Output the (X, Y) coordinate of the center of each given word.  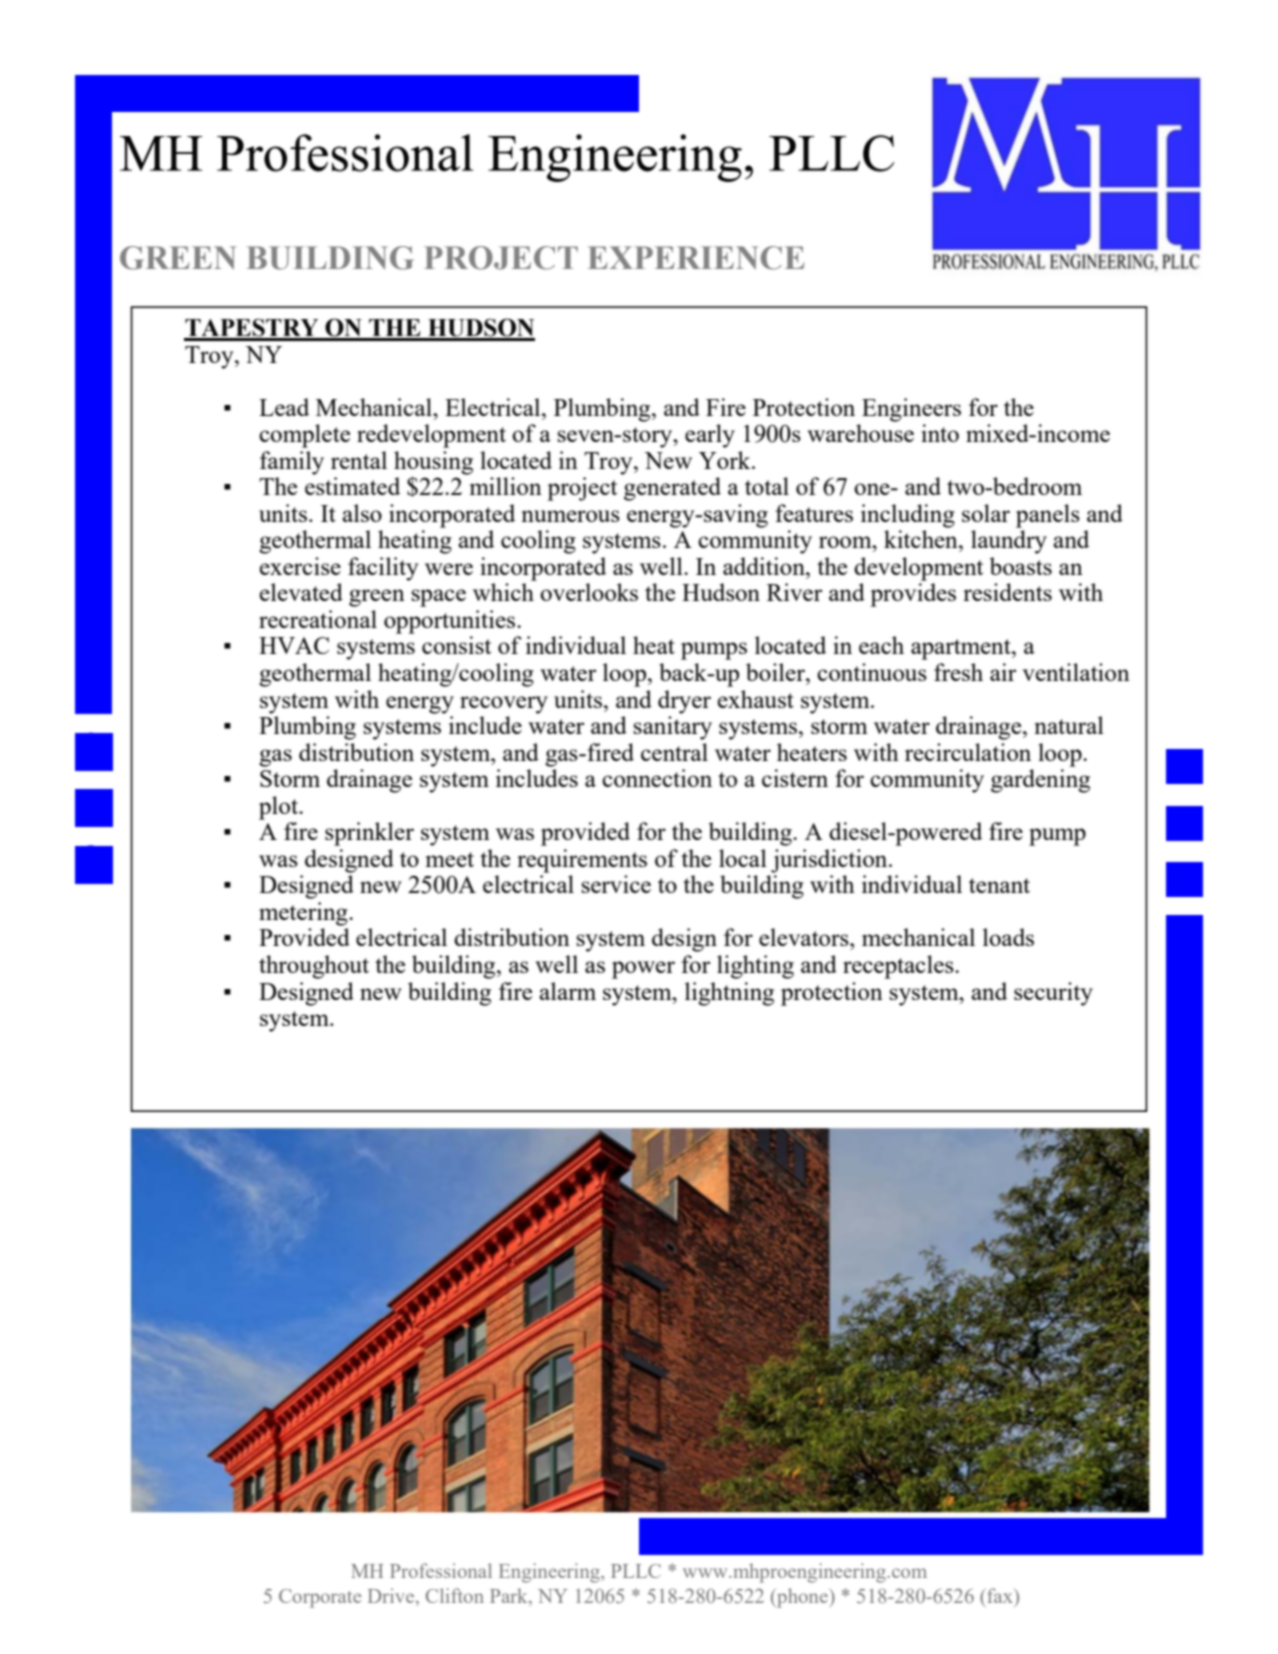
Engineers (911, 410)
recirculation (968, 752)
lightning (729, 994)
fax (1001, 1595)
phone (801, 1598)
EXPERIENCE (696, 258)
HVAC (294, 645)
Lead (284, 407)
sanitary (672, 728)
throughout (314, 967)
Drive (392, 1595)
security (1053, 994)
